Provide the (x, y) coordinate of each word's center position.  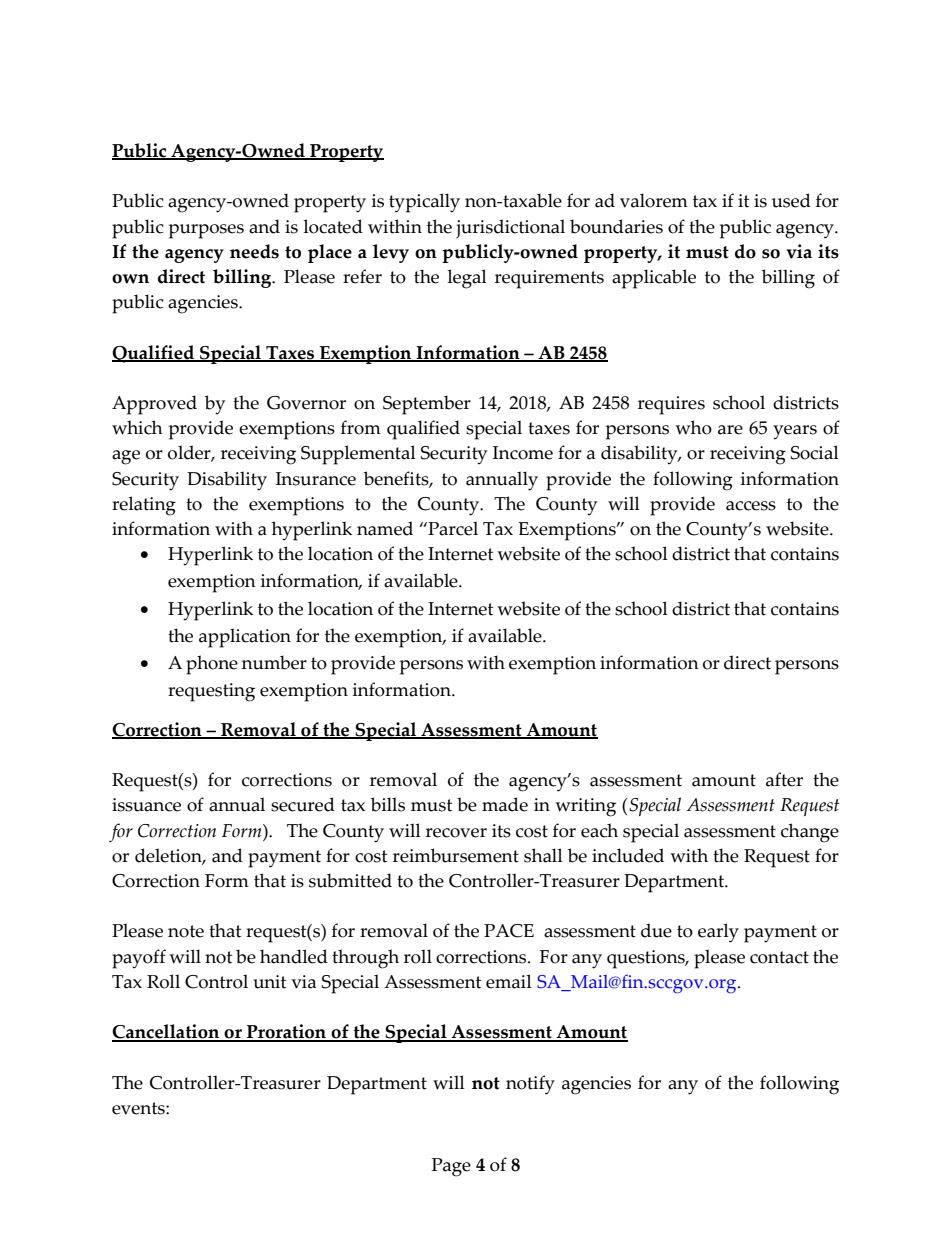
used (791, 200)
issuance (146, 805)
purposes (206, 231)
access (751, 506)
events (139, 1108)
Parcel (452, 528)
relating (144, 506)
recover (456, 833)
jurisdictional (510, 228)
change (810, 833)
